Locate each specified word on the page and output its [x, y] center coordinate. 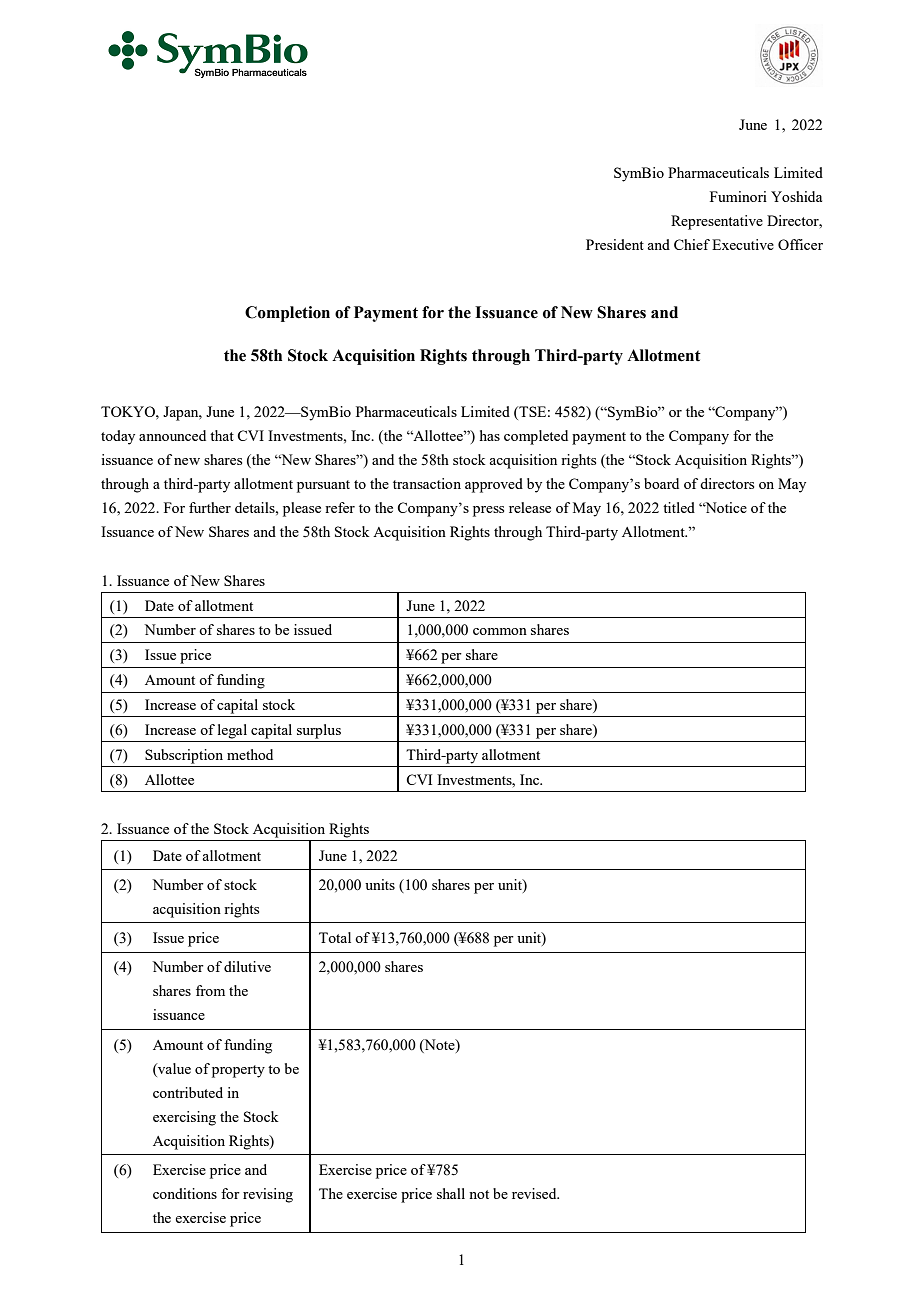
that [222, 435]
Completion [287, 314]
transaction [427, 483]
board [661, 483]
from [210, 990]
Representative [717, 222]
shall [451, 1193]
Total [335, 937]
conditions [185, 1193]
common [500, 631]
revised [535, 1193]
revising [268, 1195]
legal [232, 731]
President [615, 244]
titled [679, 507]
